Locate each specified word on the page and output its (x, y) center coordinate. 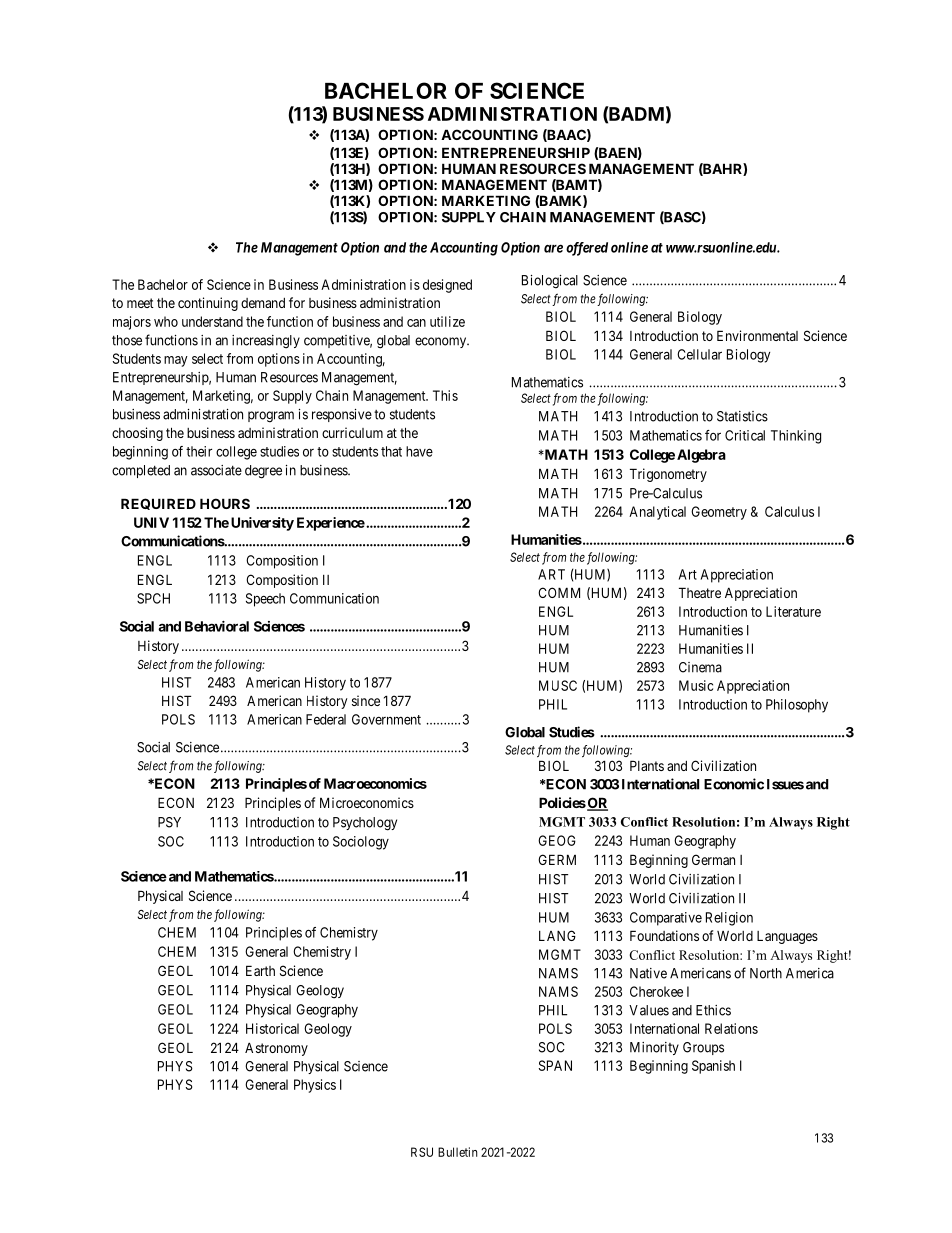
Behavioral (217, 626)
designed (447, 286)
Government (386, 719)
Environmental (757, 335)
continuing (208, 304)
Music (696, 685)
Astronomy (276, 1049)
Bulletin (458, 1152)
